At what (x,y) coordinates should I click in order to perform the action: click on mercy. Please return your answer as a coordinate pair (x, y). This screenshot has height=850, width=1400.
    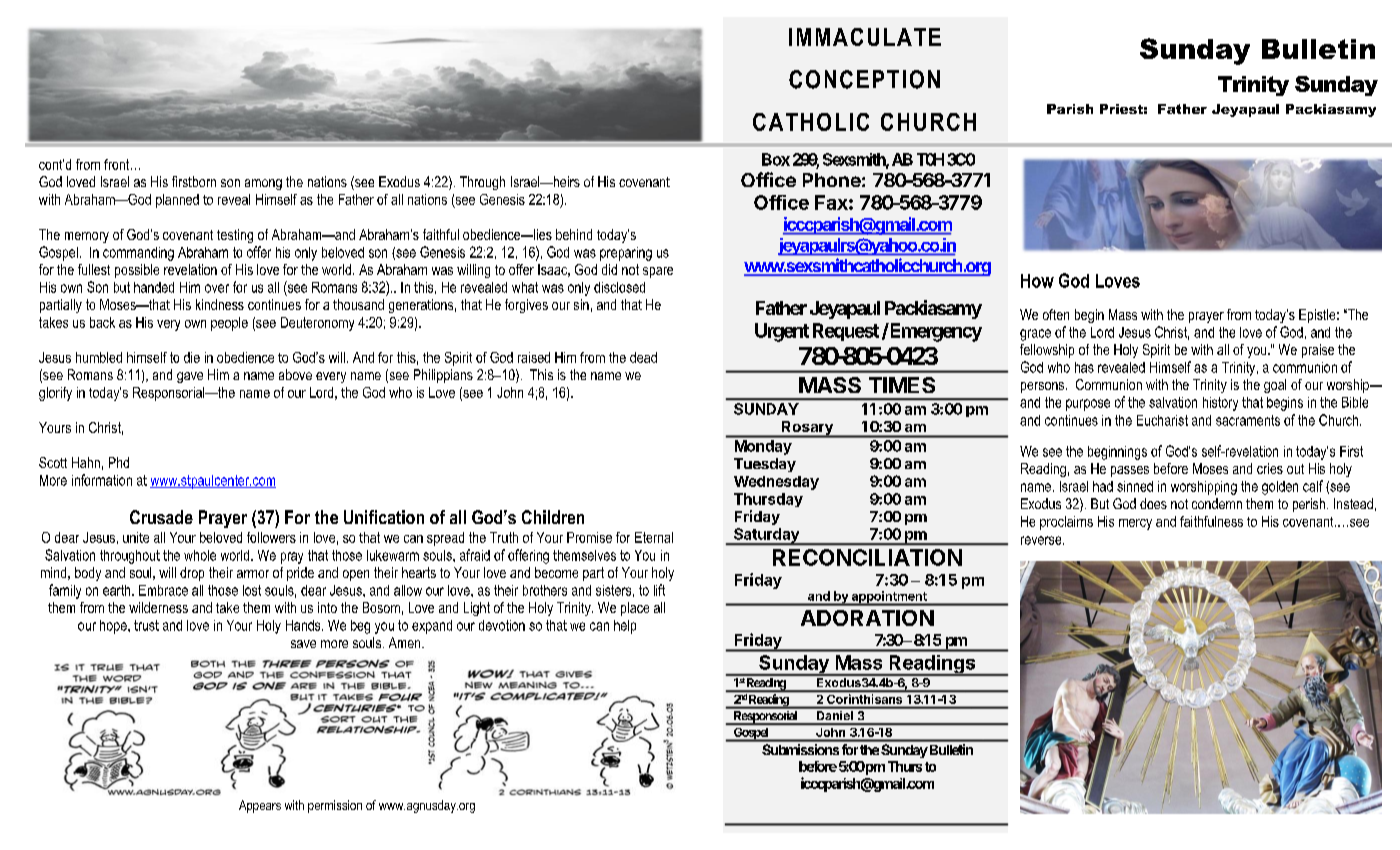
    Looking at the image, I should click on (1135, 524).
